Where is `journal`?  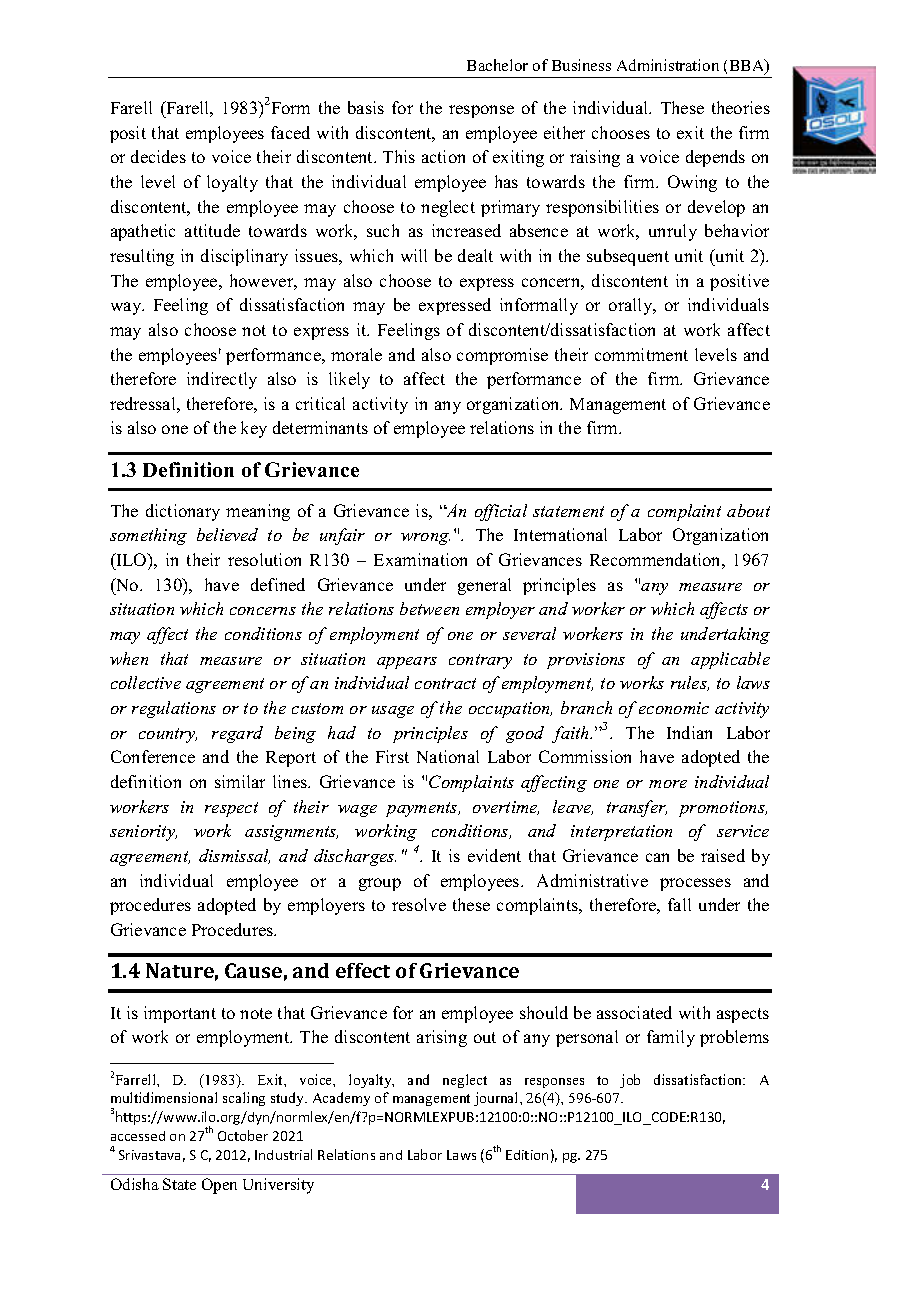 journal is located at coordinates (497, 1099).
